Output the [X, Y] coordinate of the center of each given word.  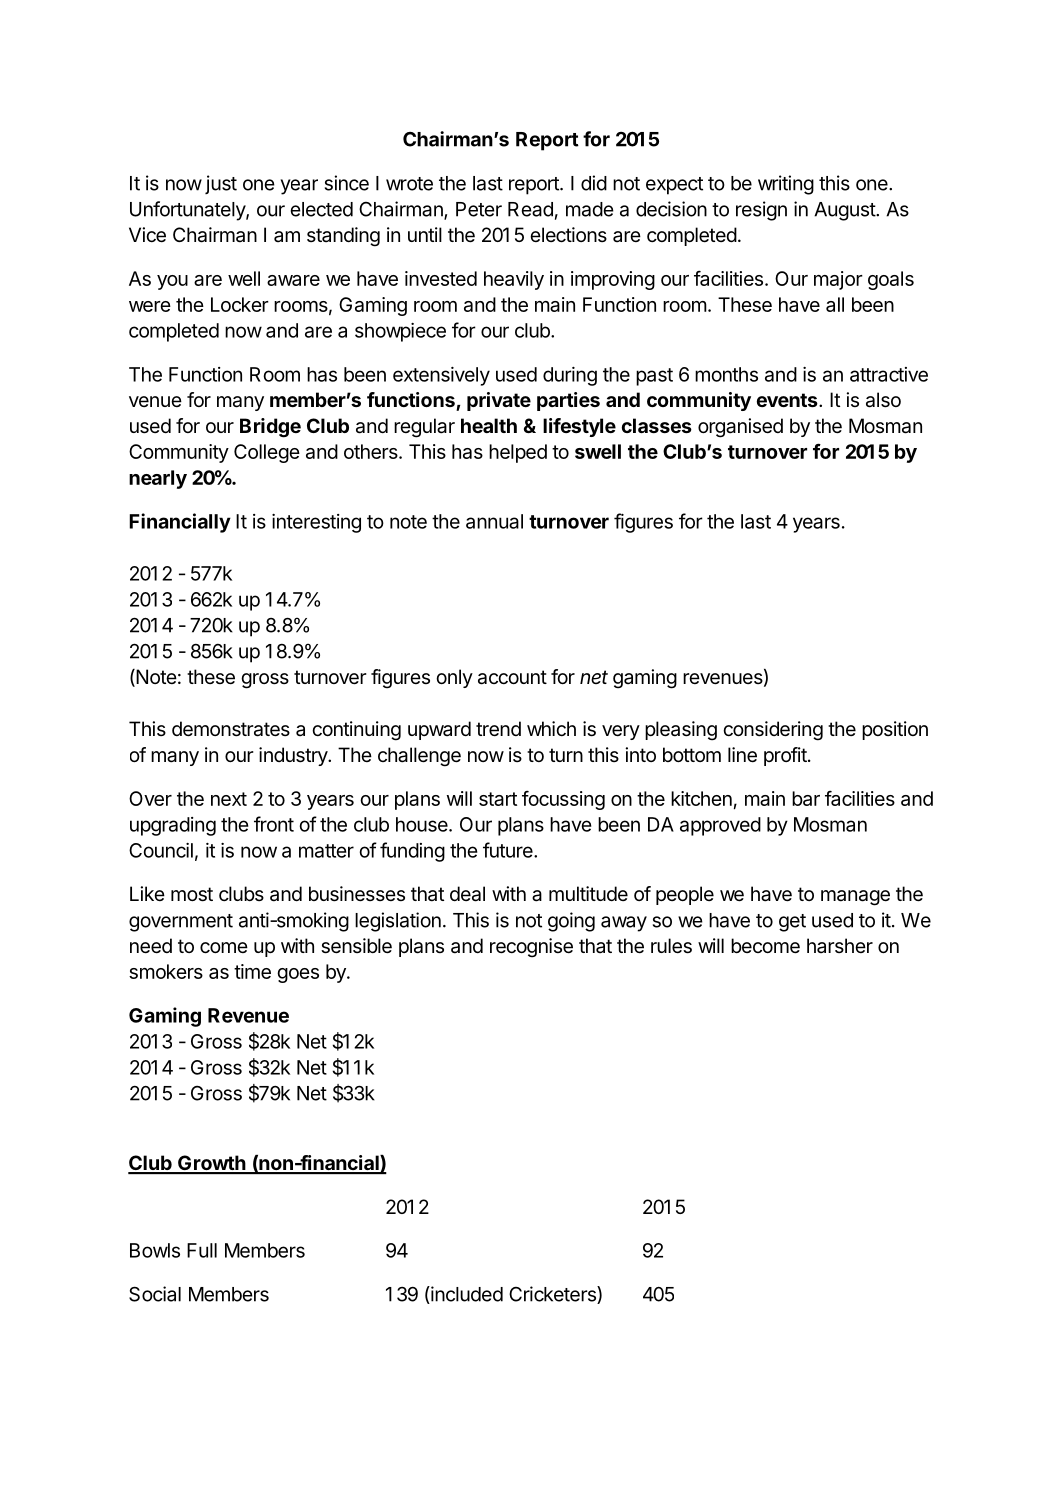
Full [202, 1250]
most [192, 894]
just [221, 184]
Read [530, 209]
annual [494, 521]
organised [740, 428]
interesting [316, 523]
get [792, 923]
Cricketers [553, 1295]
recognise [531, 948]
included [466, 1295]
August [845, 211]
